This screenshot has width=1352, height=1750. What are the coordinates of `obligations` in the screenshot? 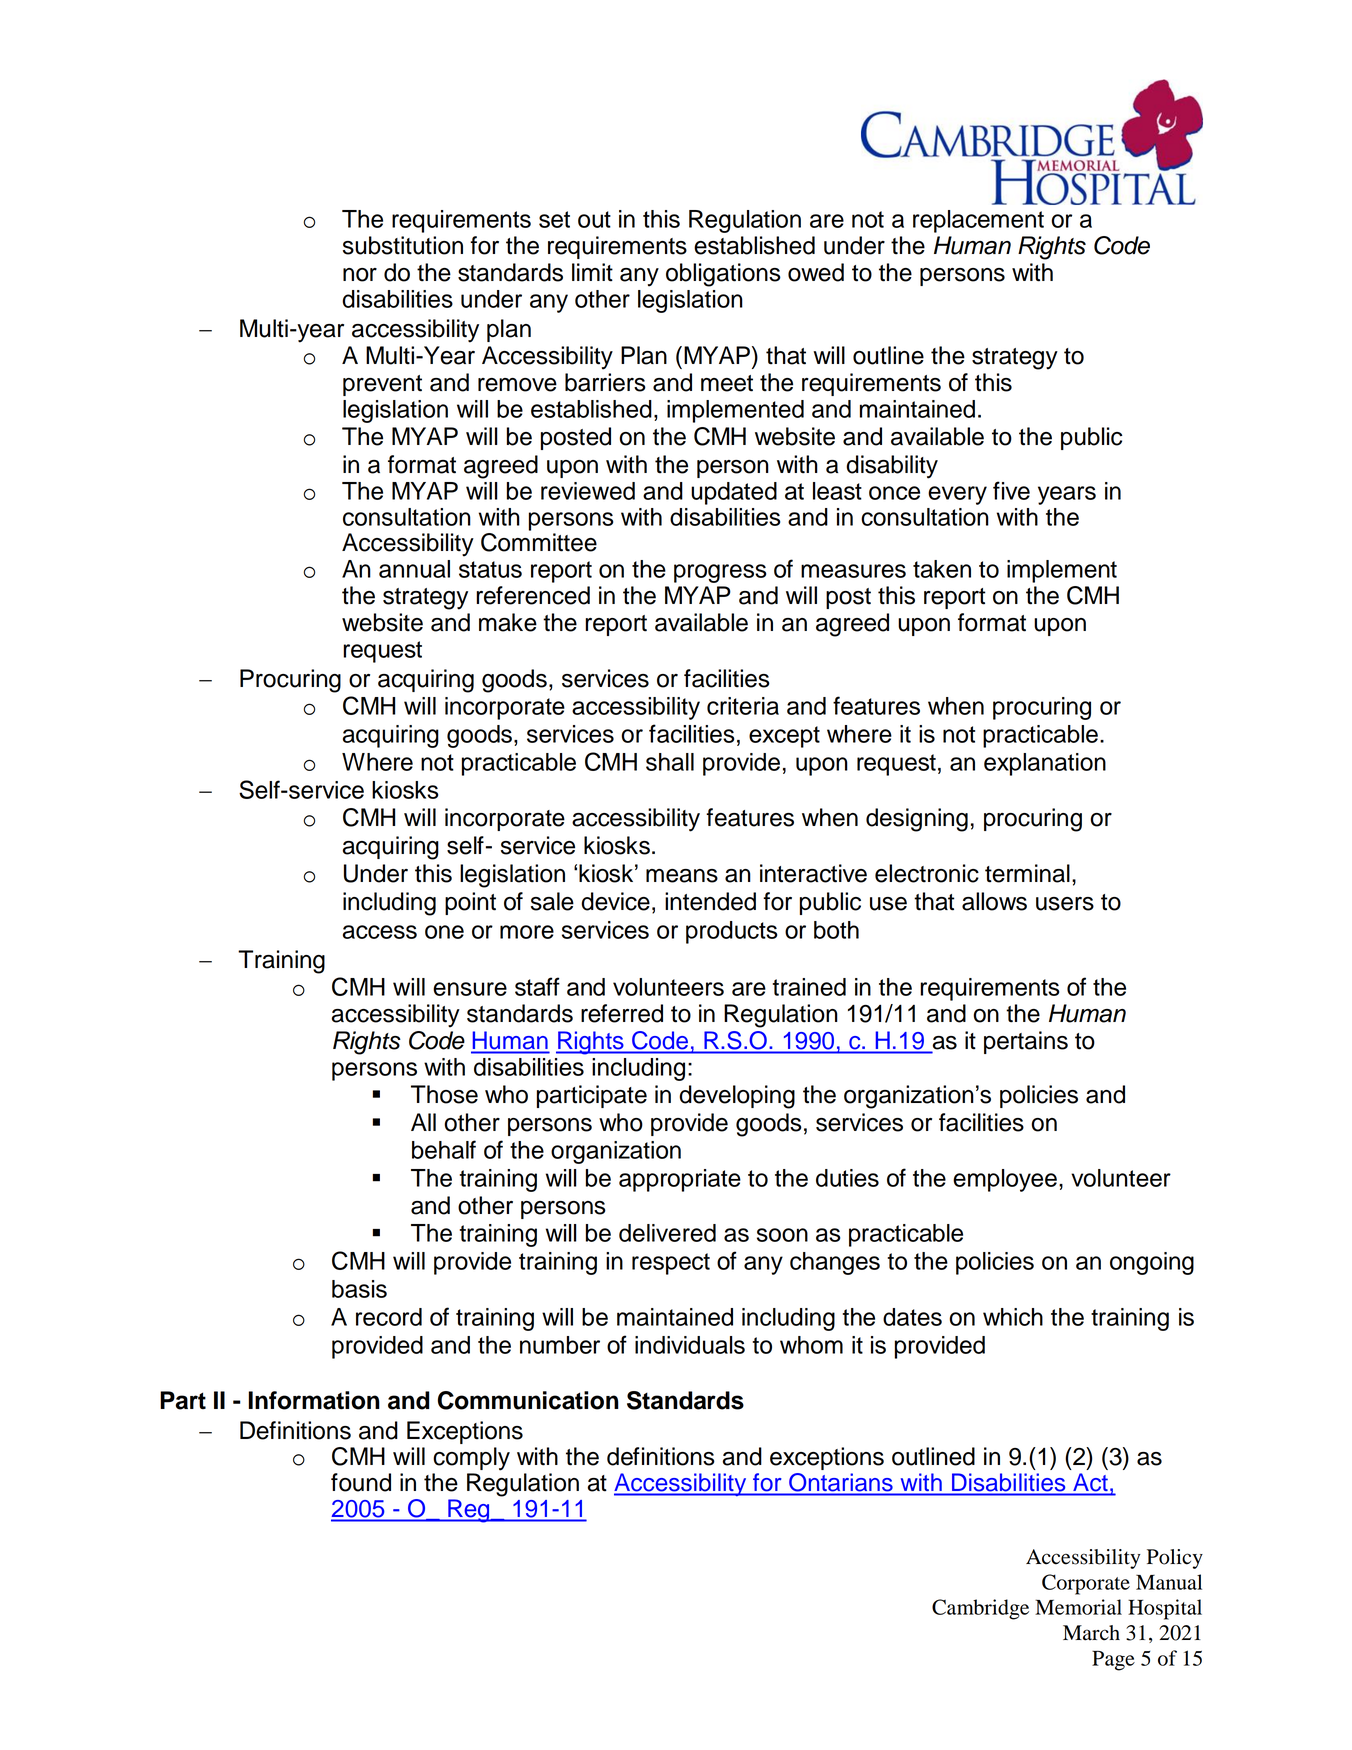 It's located at (723, 275).
